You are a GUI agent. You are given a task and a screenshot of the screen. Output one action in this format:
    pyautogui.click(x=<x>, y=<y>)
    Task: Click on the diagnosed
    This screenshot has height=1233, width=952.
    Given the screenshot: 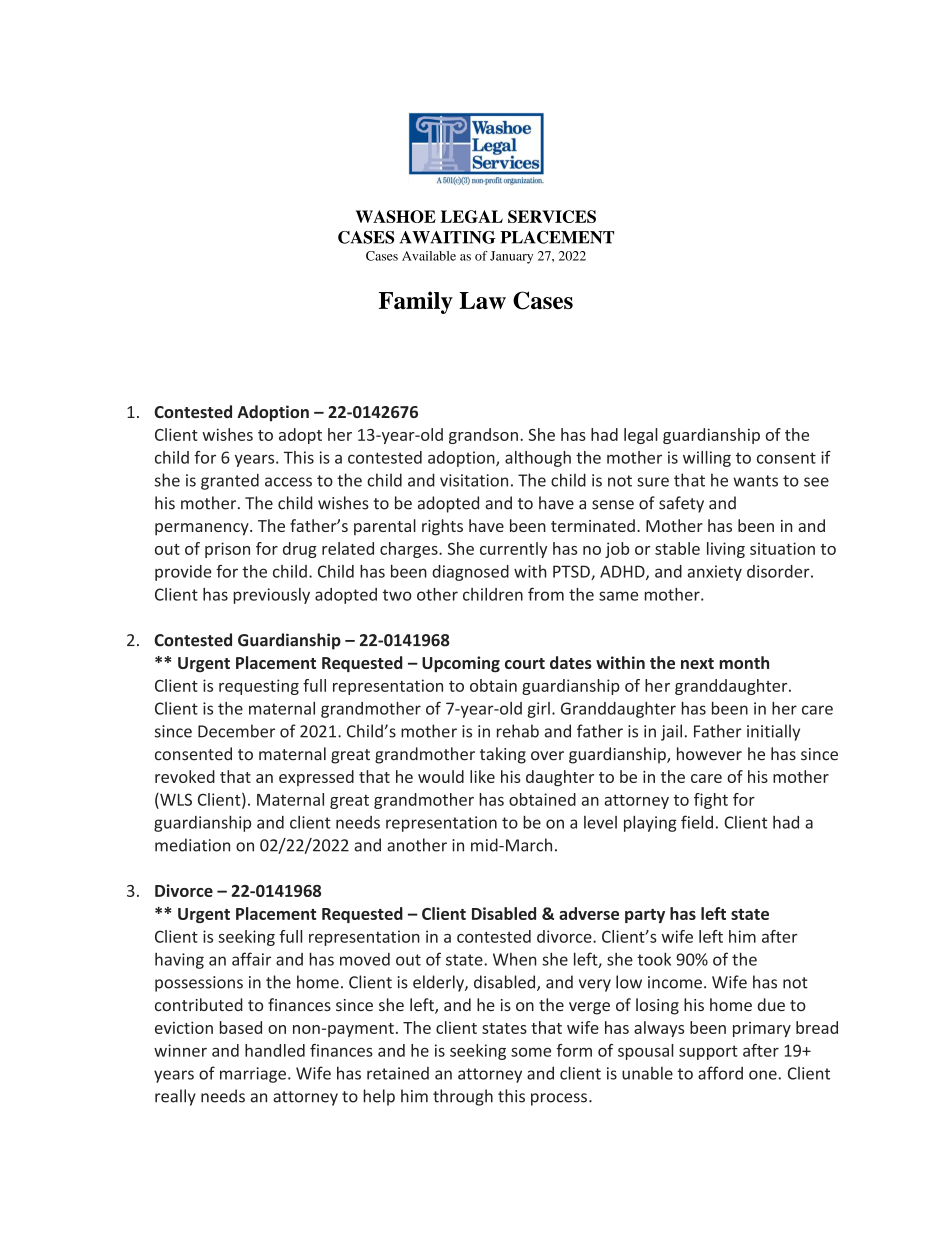 What is the action you would take?
    pyautogui.click(x=470, y=573)
